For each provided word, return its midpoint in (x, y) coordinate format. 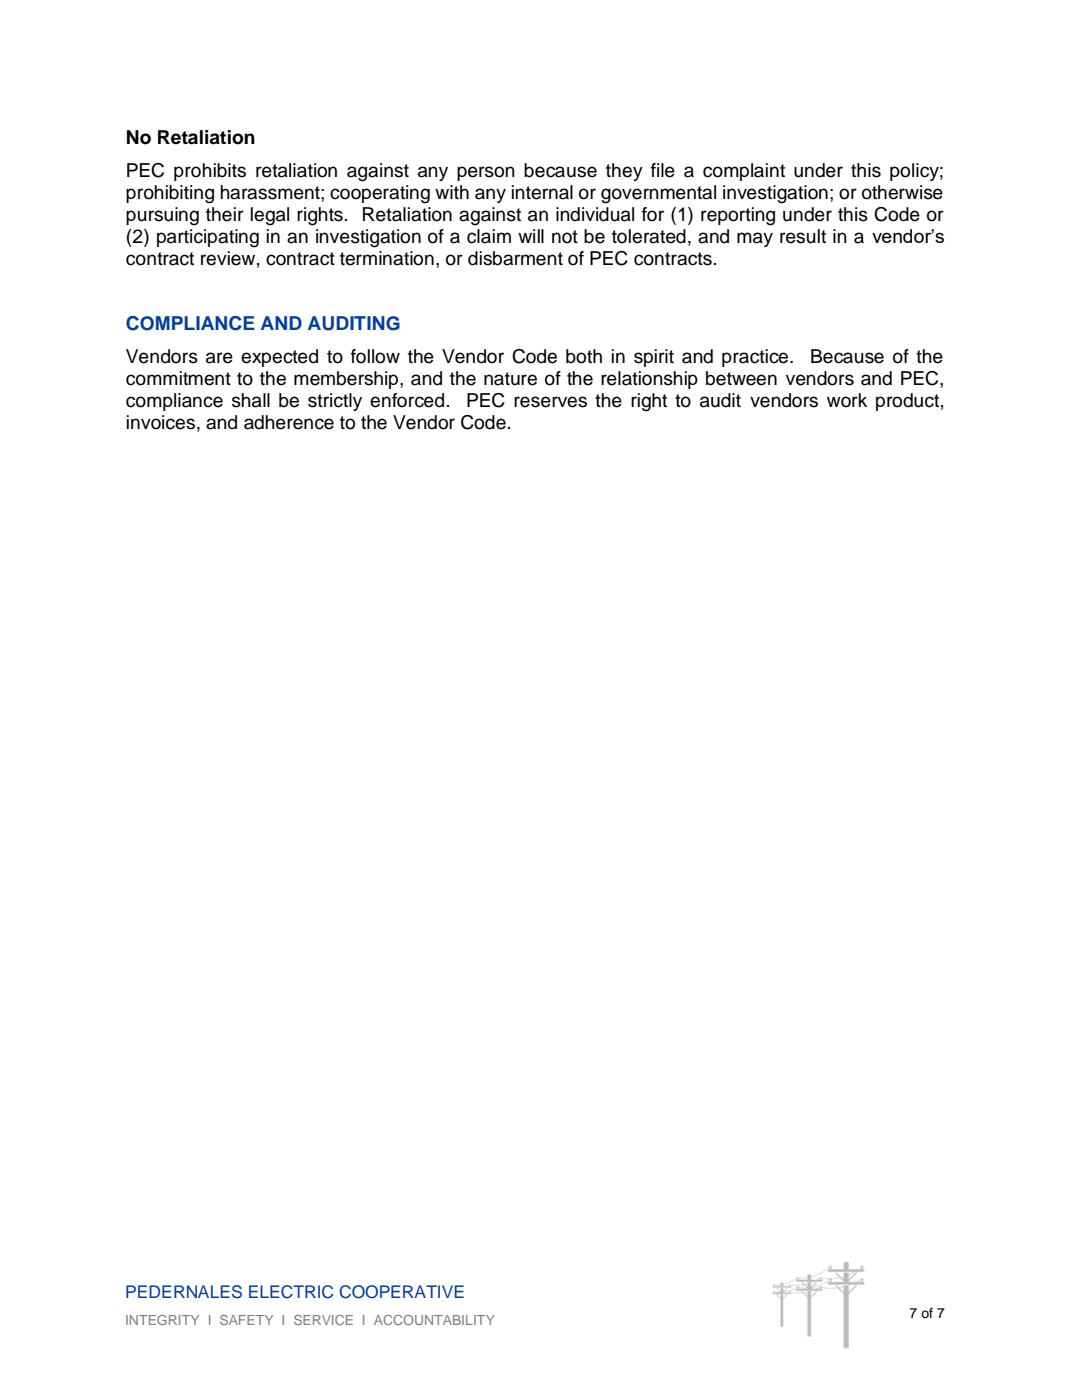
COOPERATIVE (401, 1292)
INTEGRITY (162, 1320)
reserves (550, 402)
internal (542, 192)
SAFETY (246, 1320)
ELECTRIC (291, 1292)
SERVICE (323, 1320)
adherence (289, 422)
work (847, 400)
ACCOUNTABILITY (434, 1320)
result (803, 236)
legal (270, 216)
